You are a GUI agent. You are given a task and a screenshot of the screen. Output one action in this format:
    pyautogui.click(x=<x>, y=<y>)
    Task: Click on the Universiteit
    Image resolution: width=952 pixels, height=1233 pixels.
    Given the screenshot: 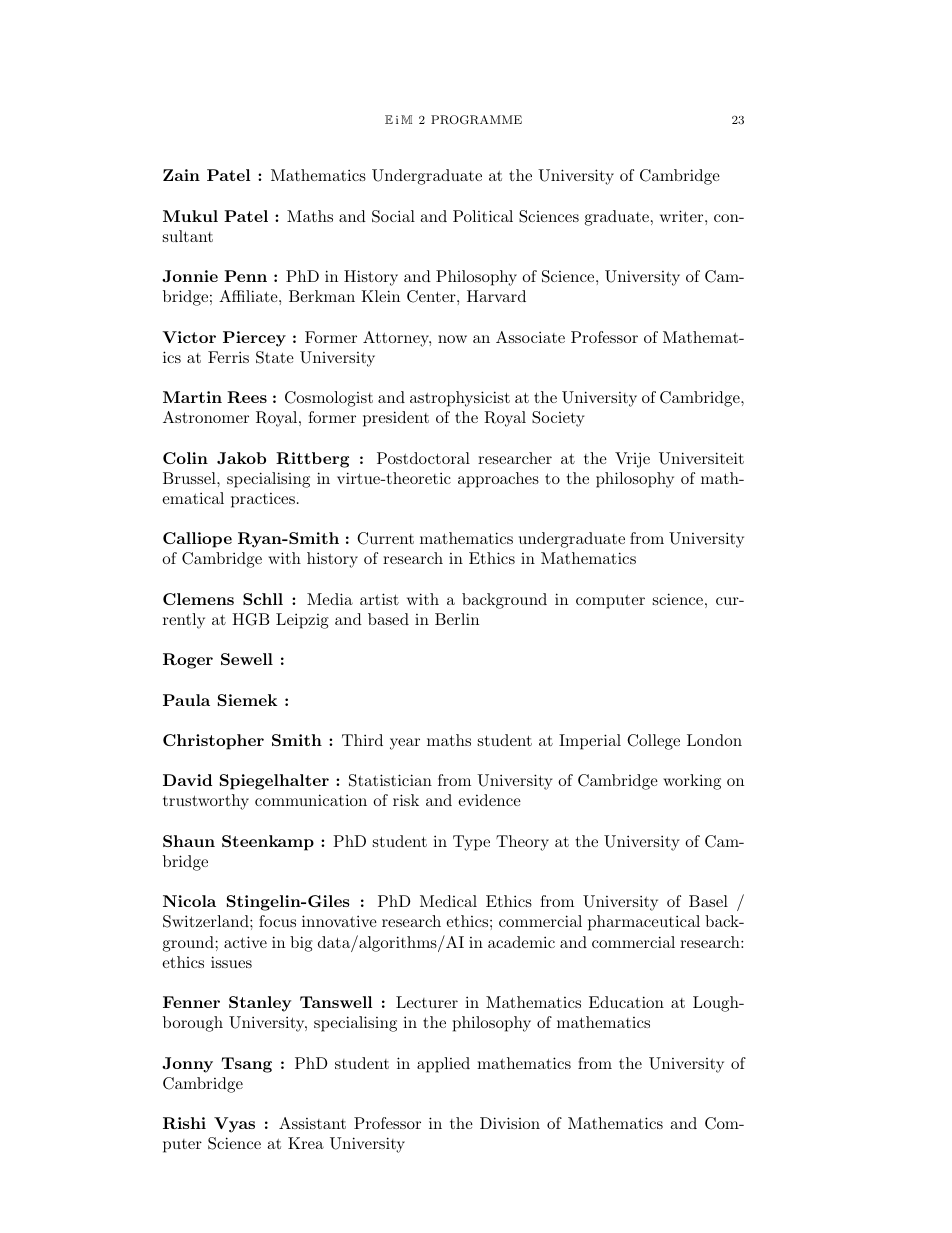 What is the action you would take?
    pyautogui.click(x=701, y=458)
